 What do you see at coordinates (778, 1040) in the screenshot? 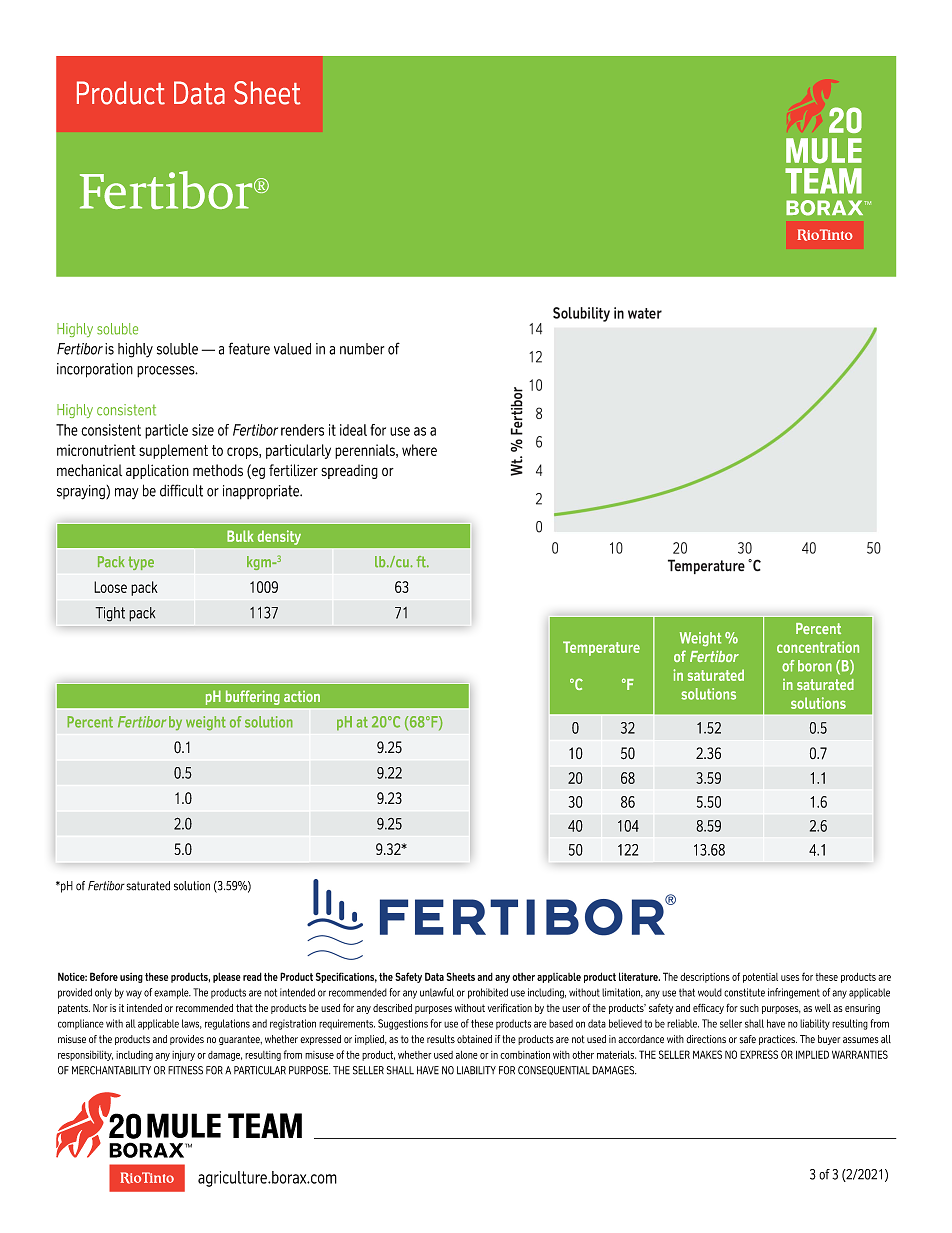
I see `practices` at bounding box center [778, 1040].
